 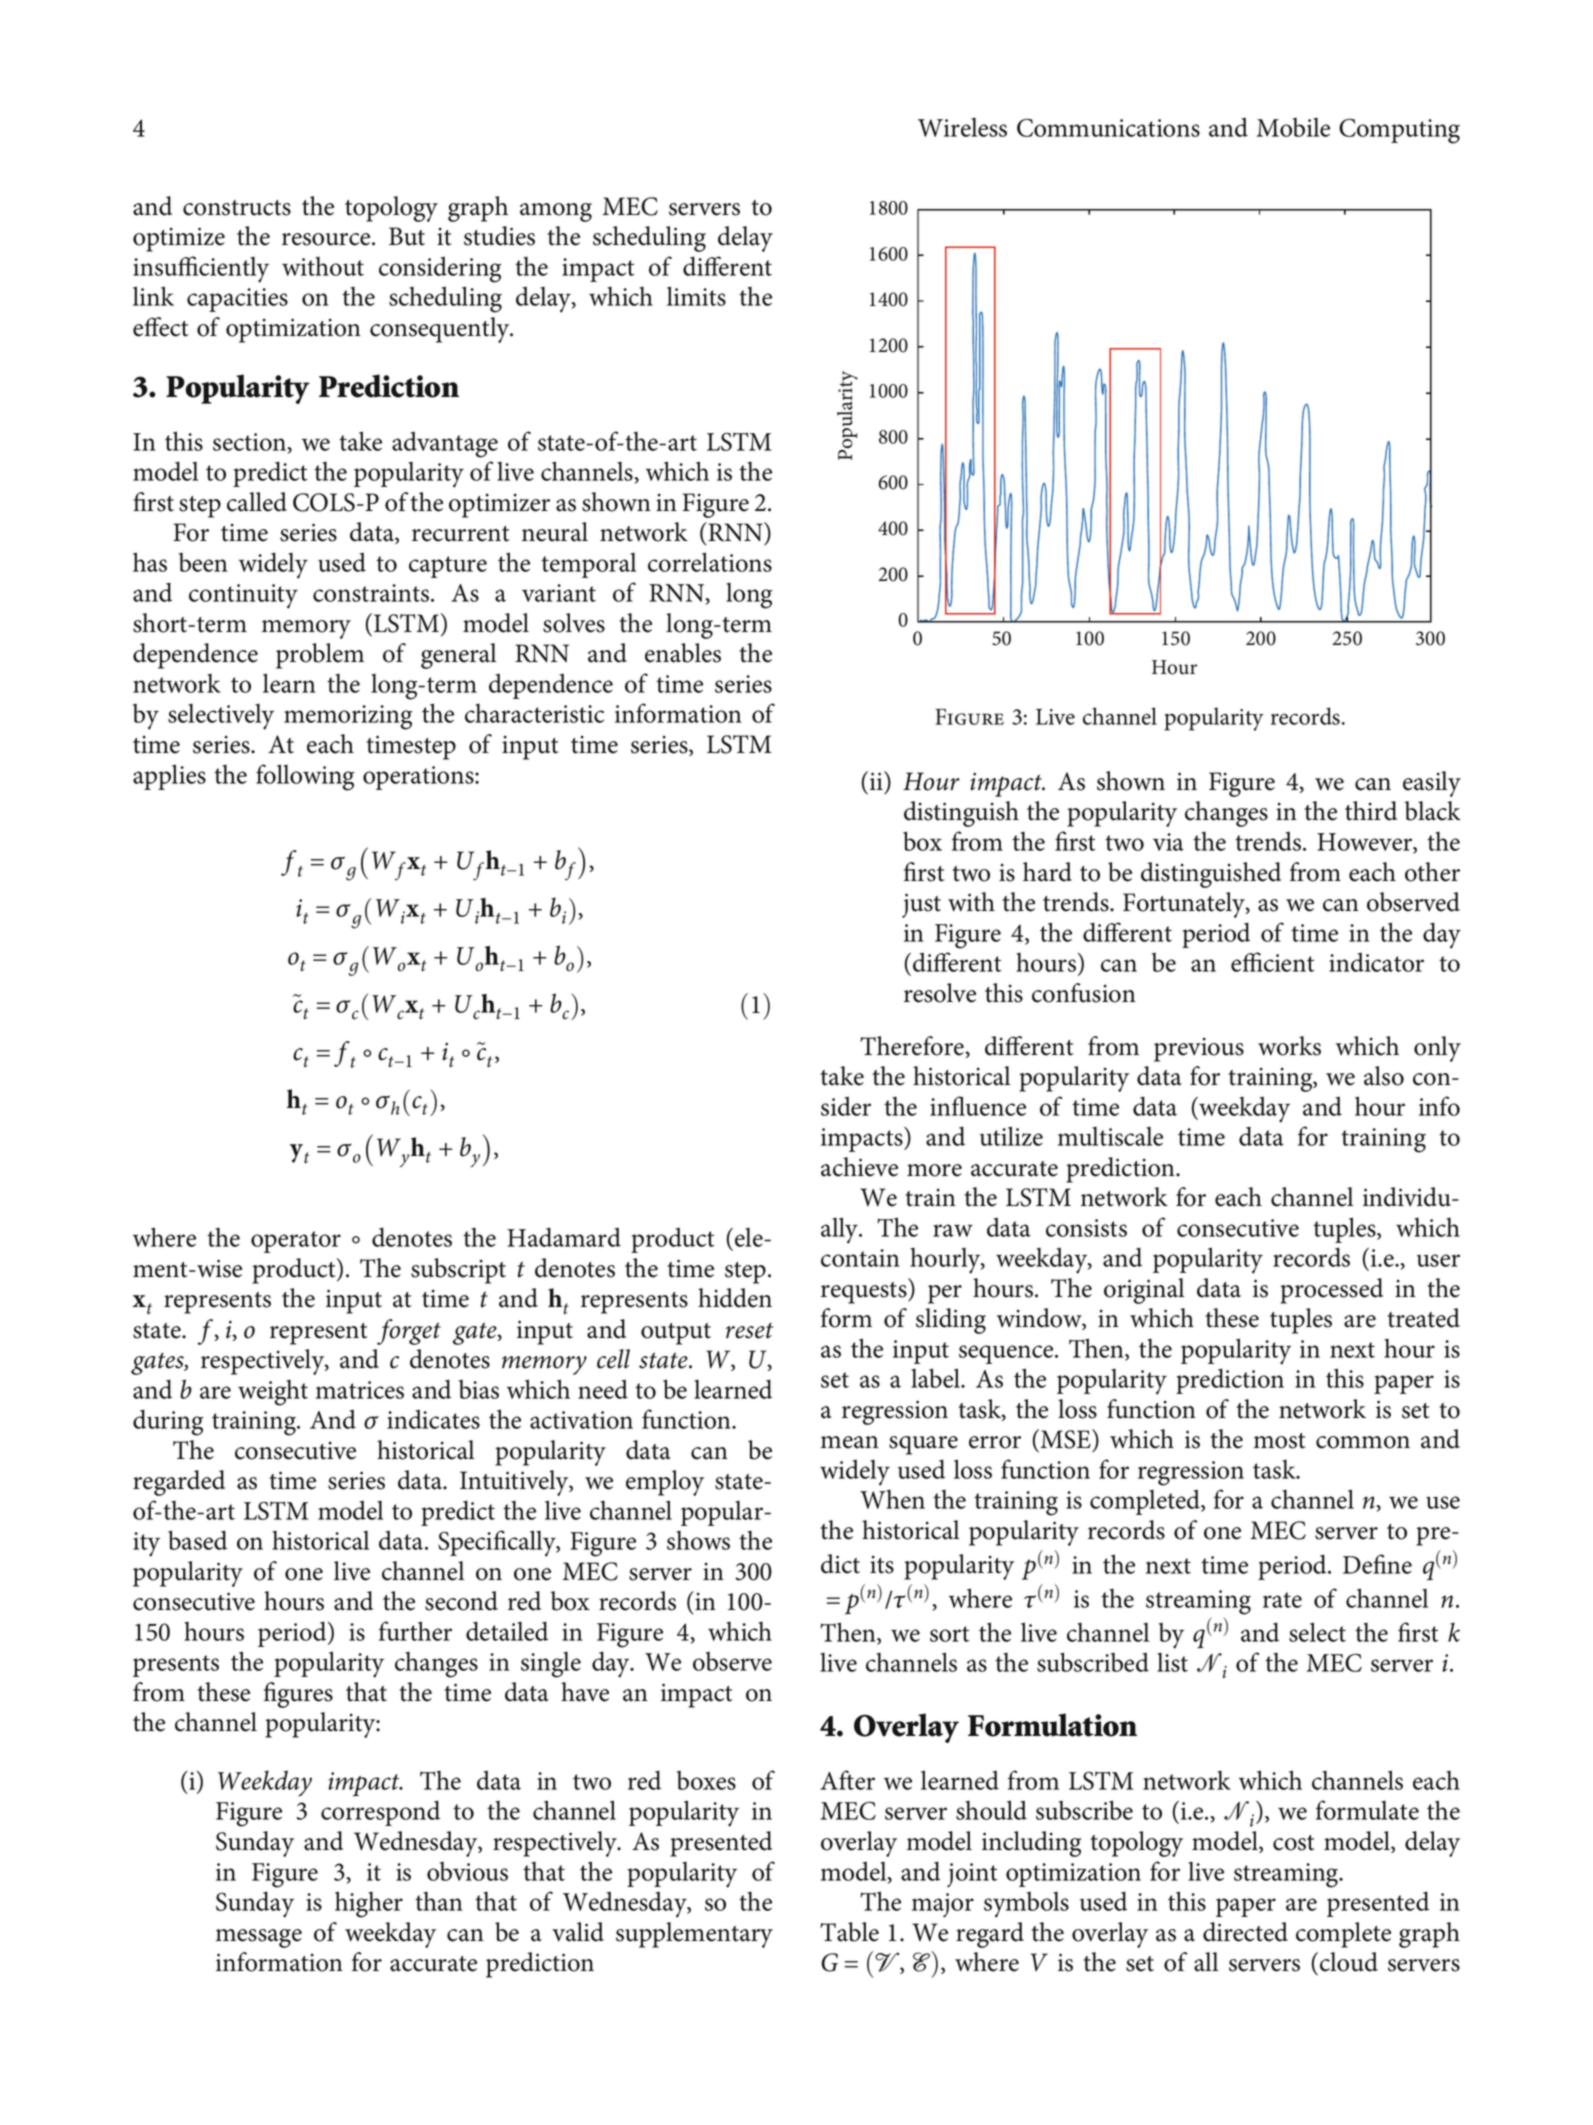 What do you see at coordinates (962, 127) in the screenshot?
I see `Wireless` at bounding box center [962, 127].
